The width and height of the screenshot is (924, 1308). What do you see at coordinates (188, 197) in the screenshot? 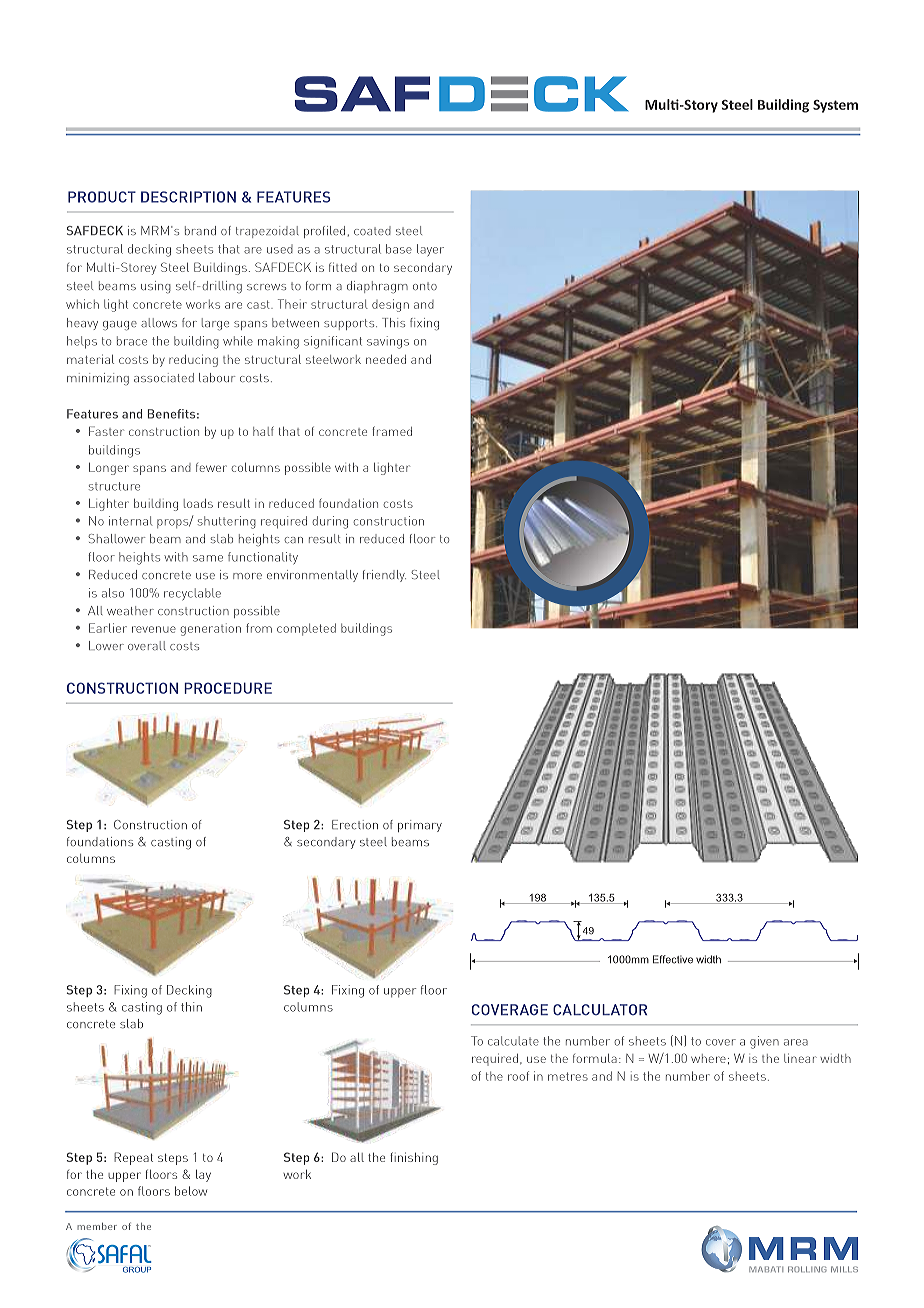
I see `DESCRIPTION` at bounding box center [188, 197].
